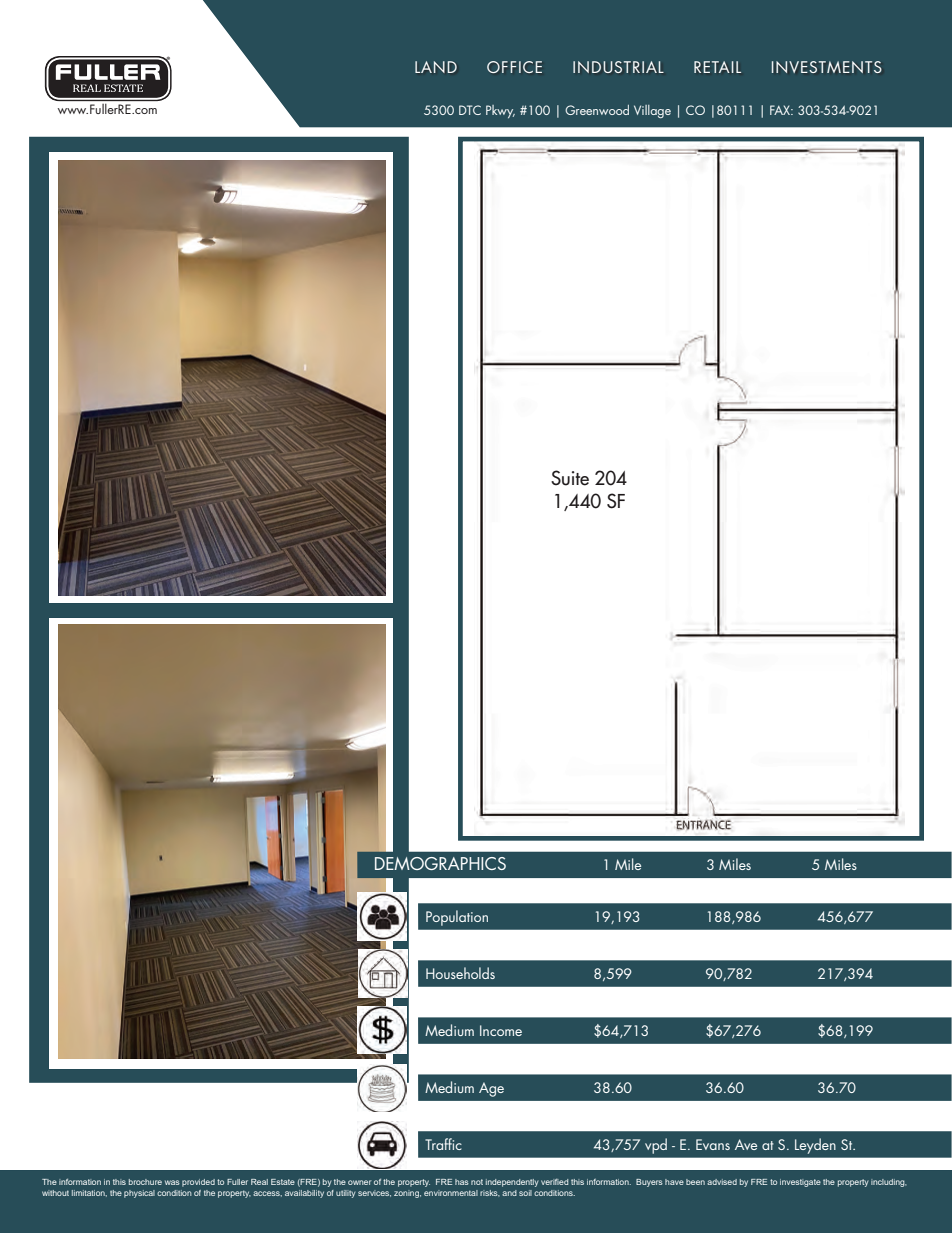  Describe the element at coordinates (652, 111) in the screenshot. I see `Village` at that location.
